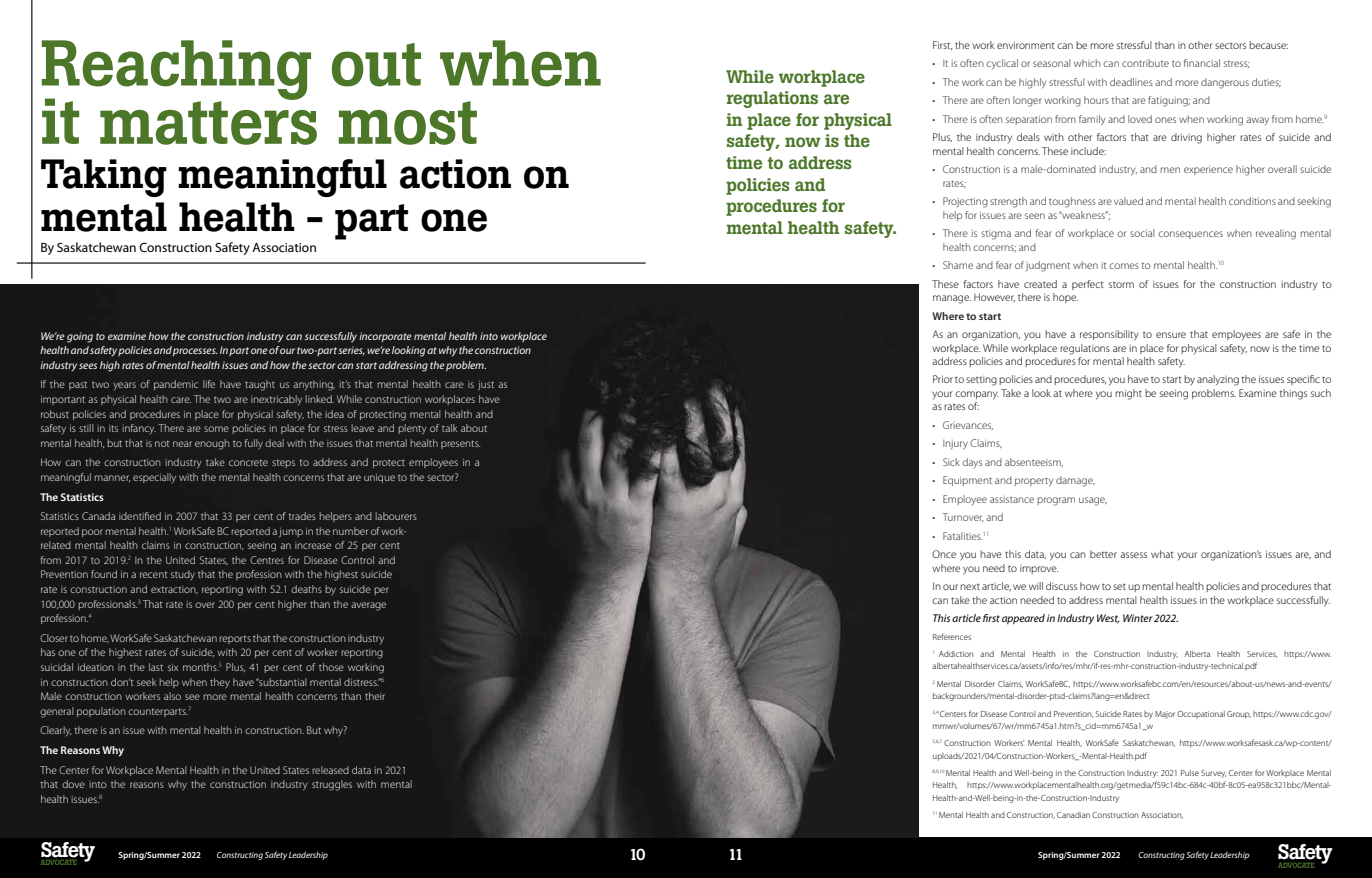  Describe the element at coordinates (1138, 618) in the screenshot. I see `Winter` at that location.
